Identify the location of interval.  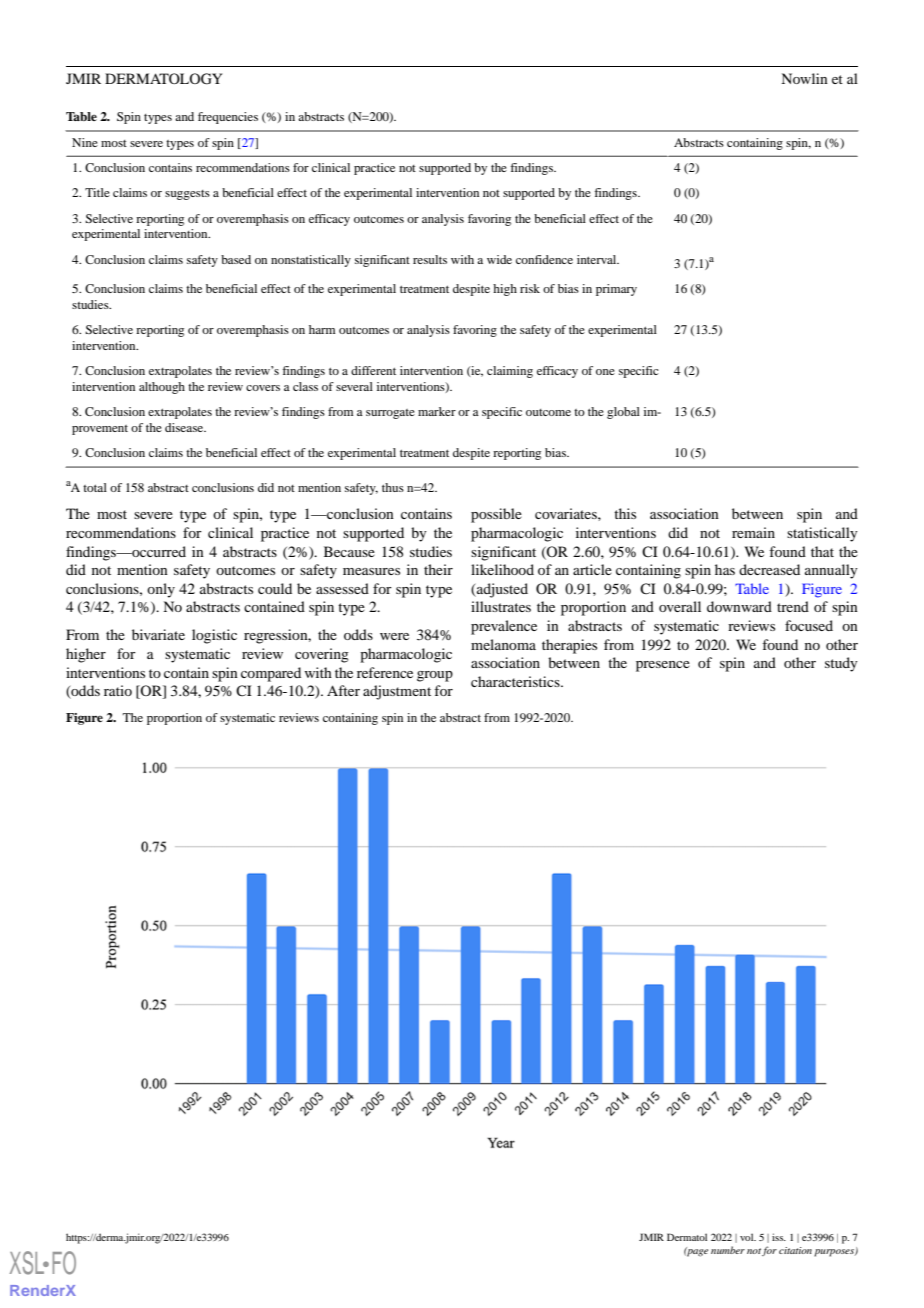
(598, 259).
